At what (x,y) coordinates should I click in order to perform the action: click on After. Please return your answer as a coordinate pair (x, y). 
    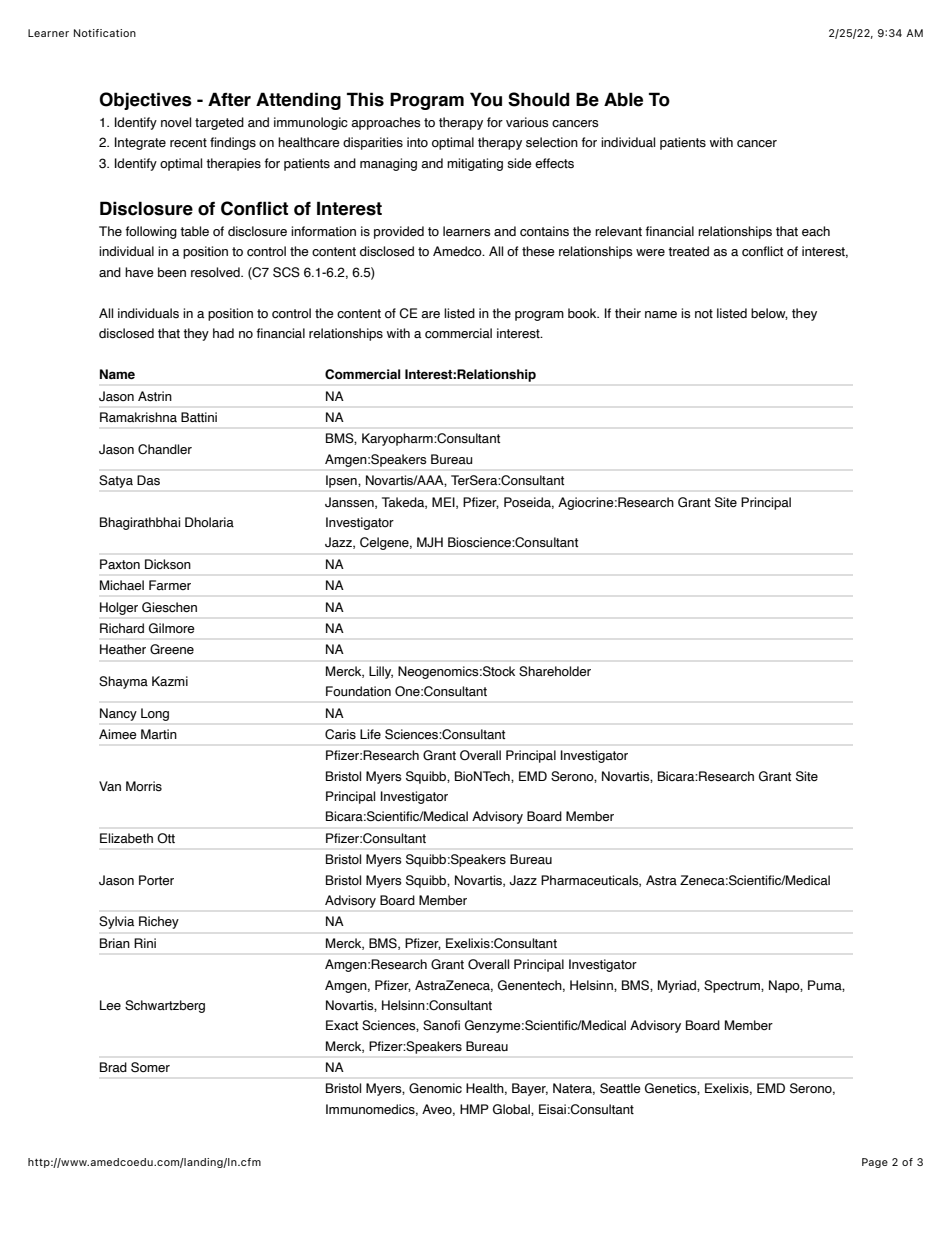
    Looking at the image, I should click on (229, 99).
